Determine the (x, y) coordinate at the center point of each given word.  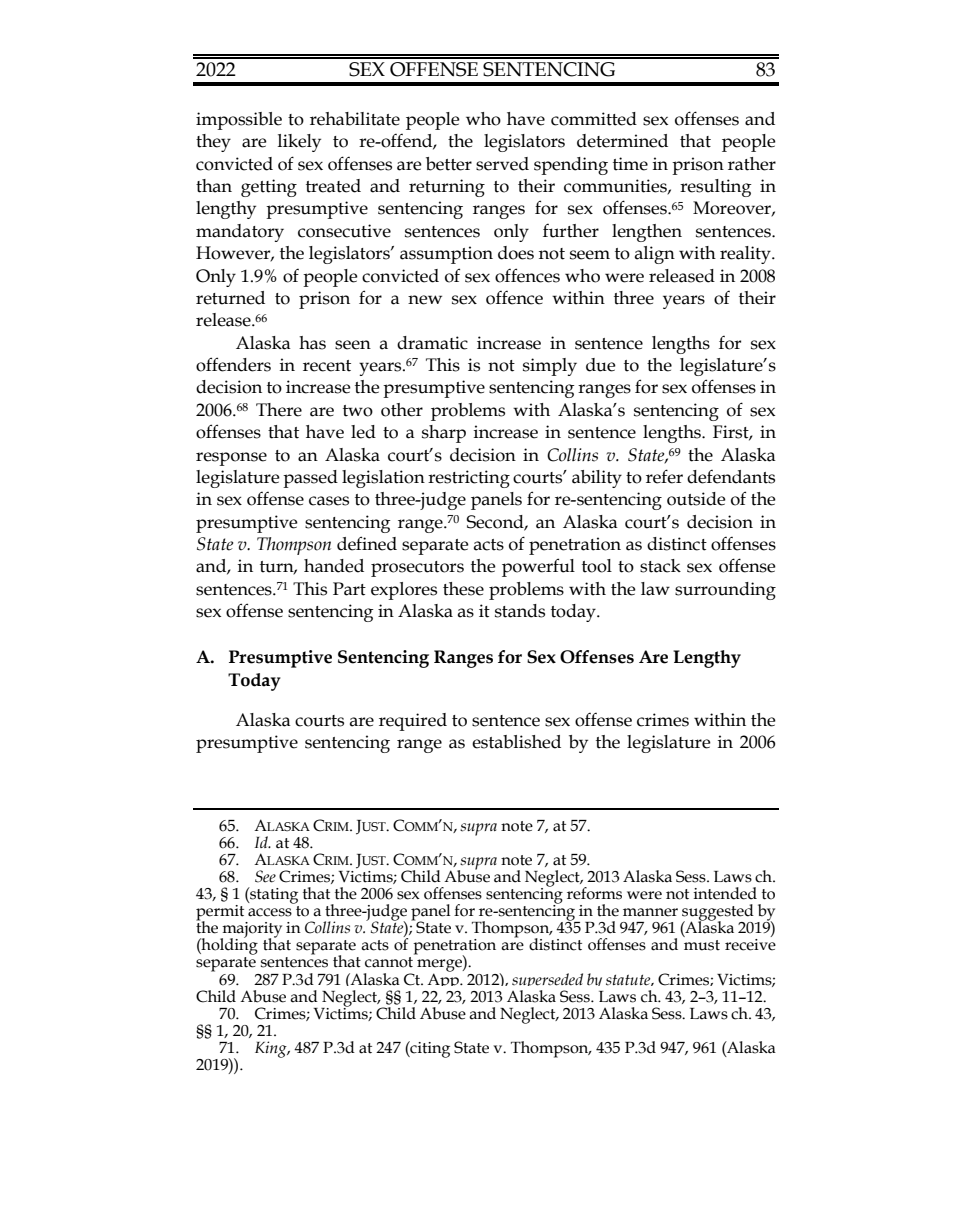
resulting (716, 188)
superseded (547, 982)
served (502, 164)
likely (299, 143)
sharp (444, 434)
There (279, 410)
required (413, 722)
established (516, 742)
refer (664, 476)
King (272, 1049)
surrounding (725, 591)
